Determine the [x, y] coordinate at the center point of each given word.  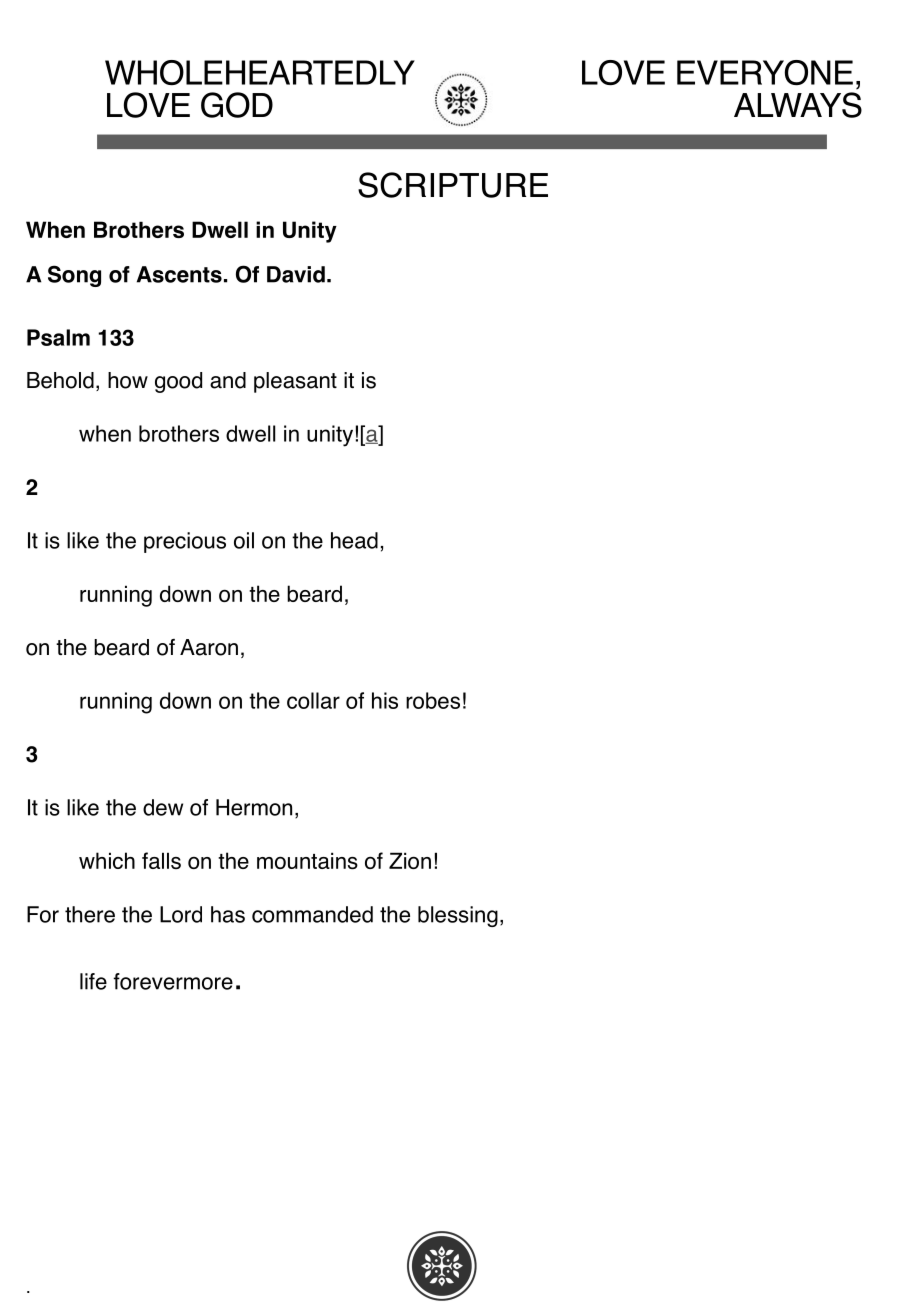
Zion [410, 860]
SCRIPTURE [453, 185]
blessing [458, 916]
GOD [237, 105]
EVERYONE [765, 72]
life [93, 981]
